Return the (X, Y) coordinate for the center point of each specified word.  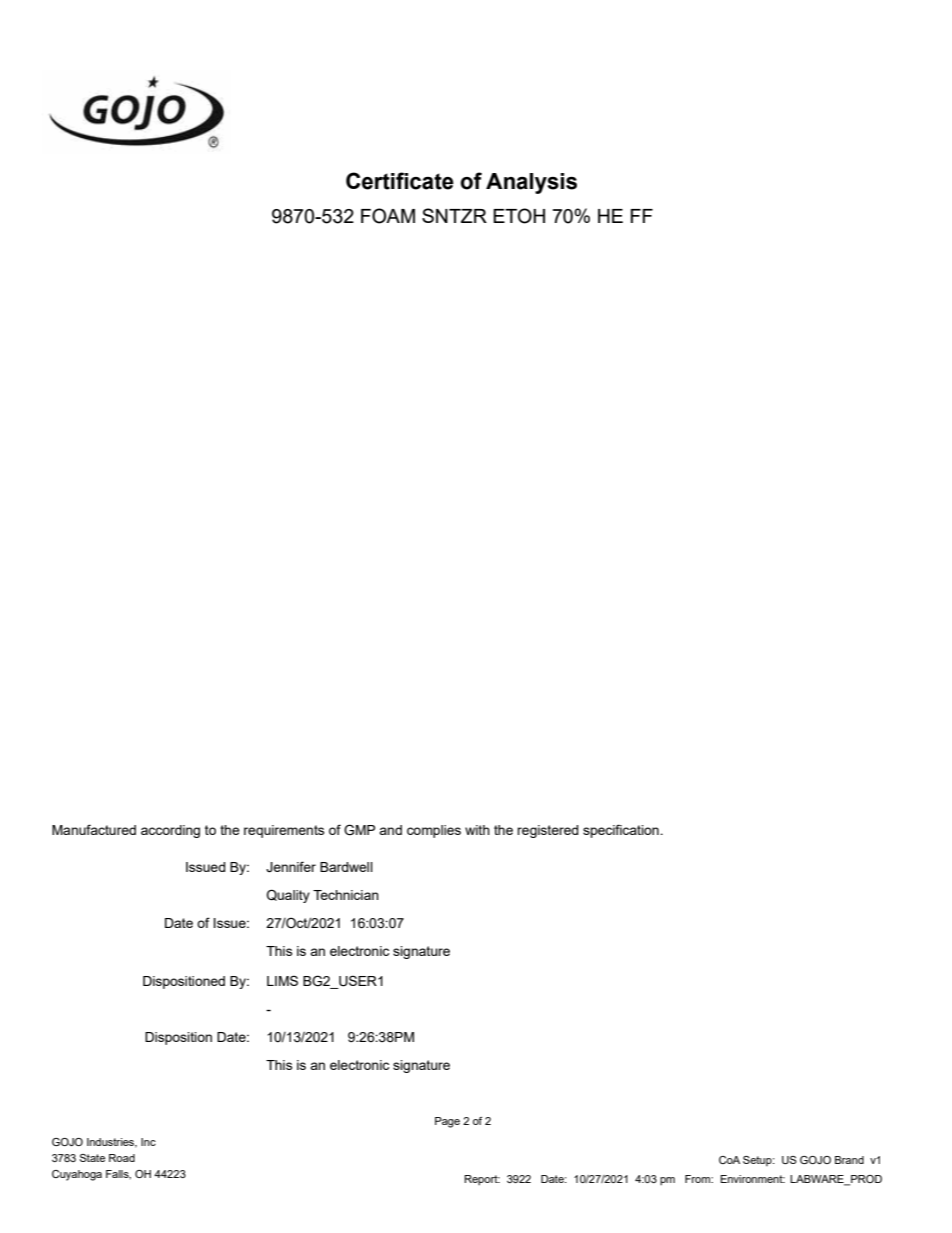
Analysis (531, 183)
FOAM (388, 216)
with (477, 830)
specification (622, 831)
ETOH (519, 216)
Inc (148, 1142)
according (170, 831)
